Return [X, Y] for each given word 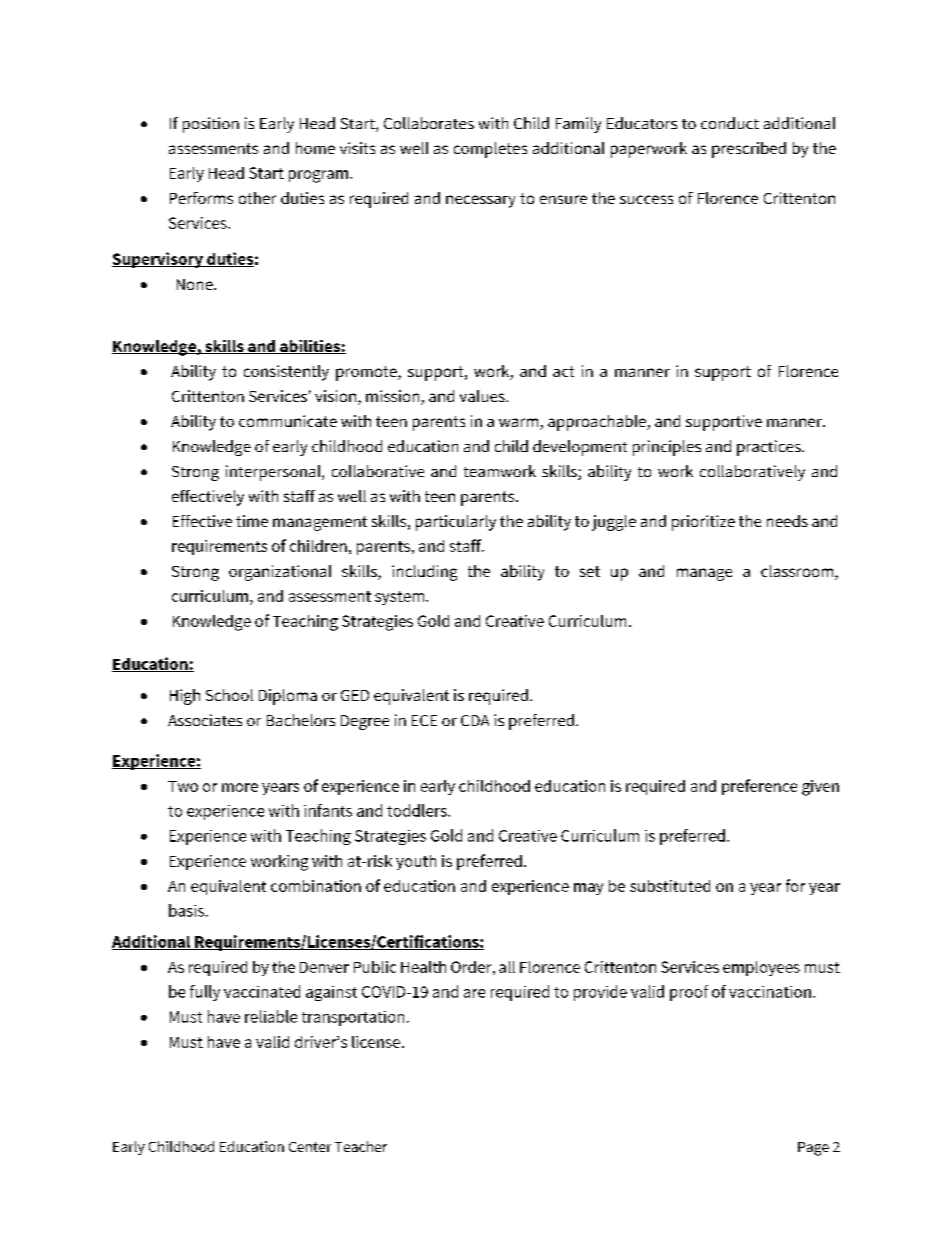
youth [416, 862]
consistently [286, 373]
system [401, 598]
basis [188, 910]
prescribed [749, 150]
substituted [670, 886]
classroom [798, 572]
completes [490, 150]
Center [310, 1147]
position [211, 125]
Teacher [361, 1146]
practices [770, 448]
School [229, 695]
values [483, 396]
